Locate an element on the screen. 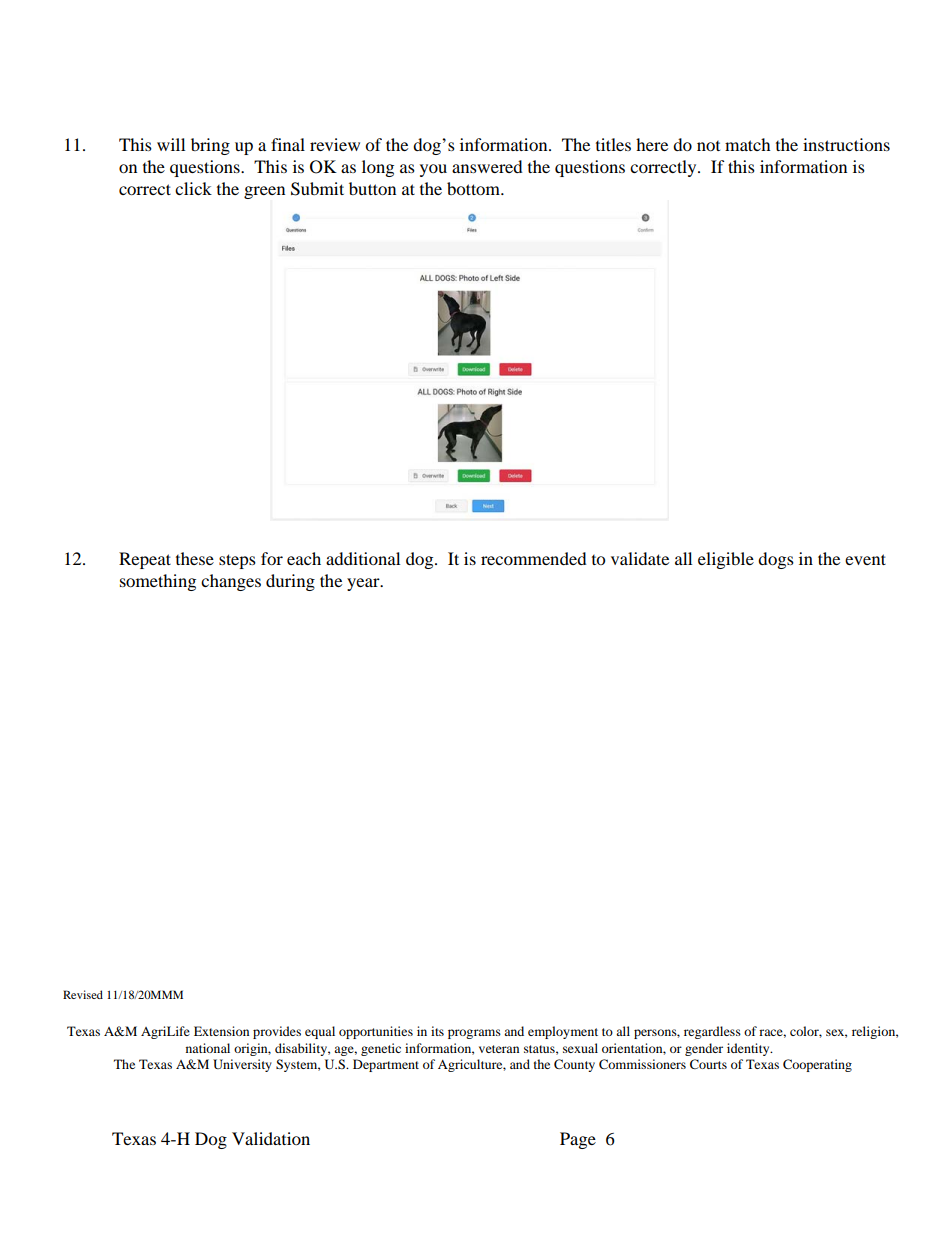  year is located at coordinates (364, 584).
